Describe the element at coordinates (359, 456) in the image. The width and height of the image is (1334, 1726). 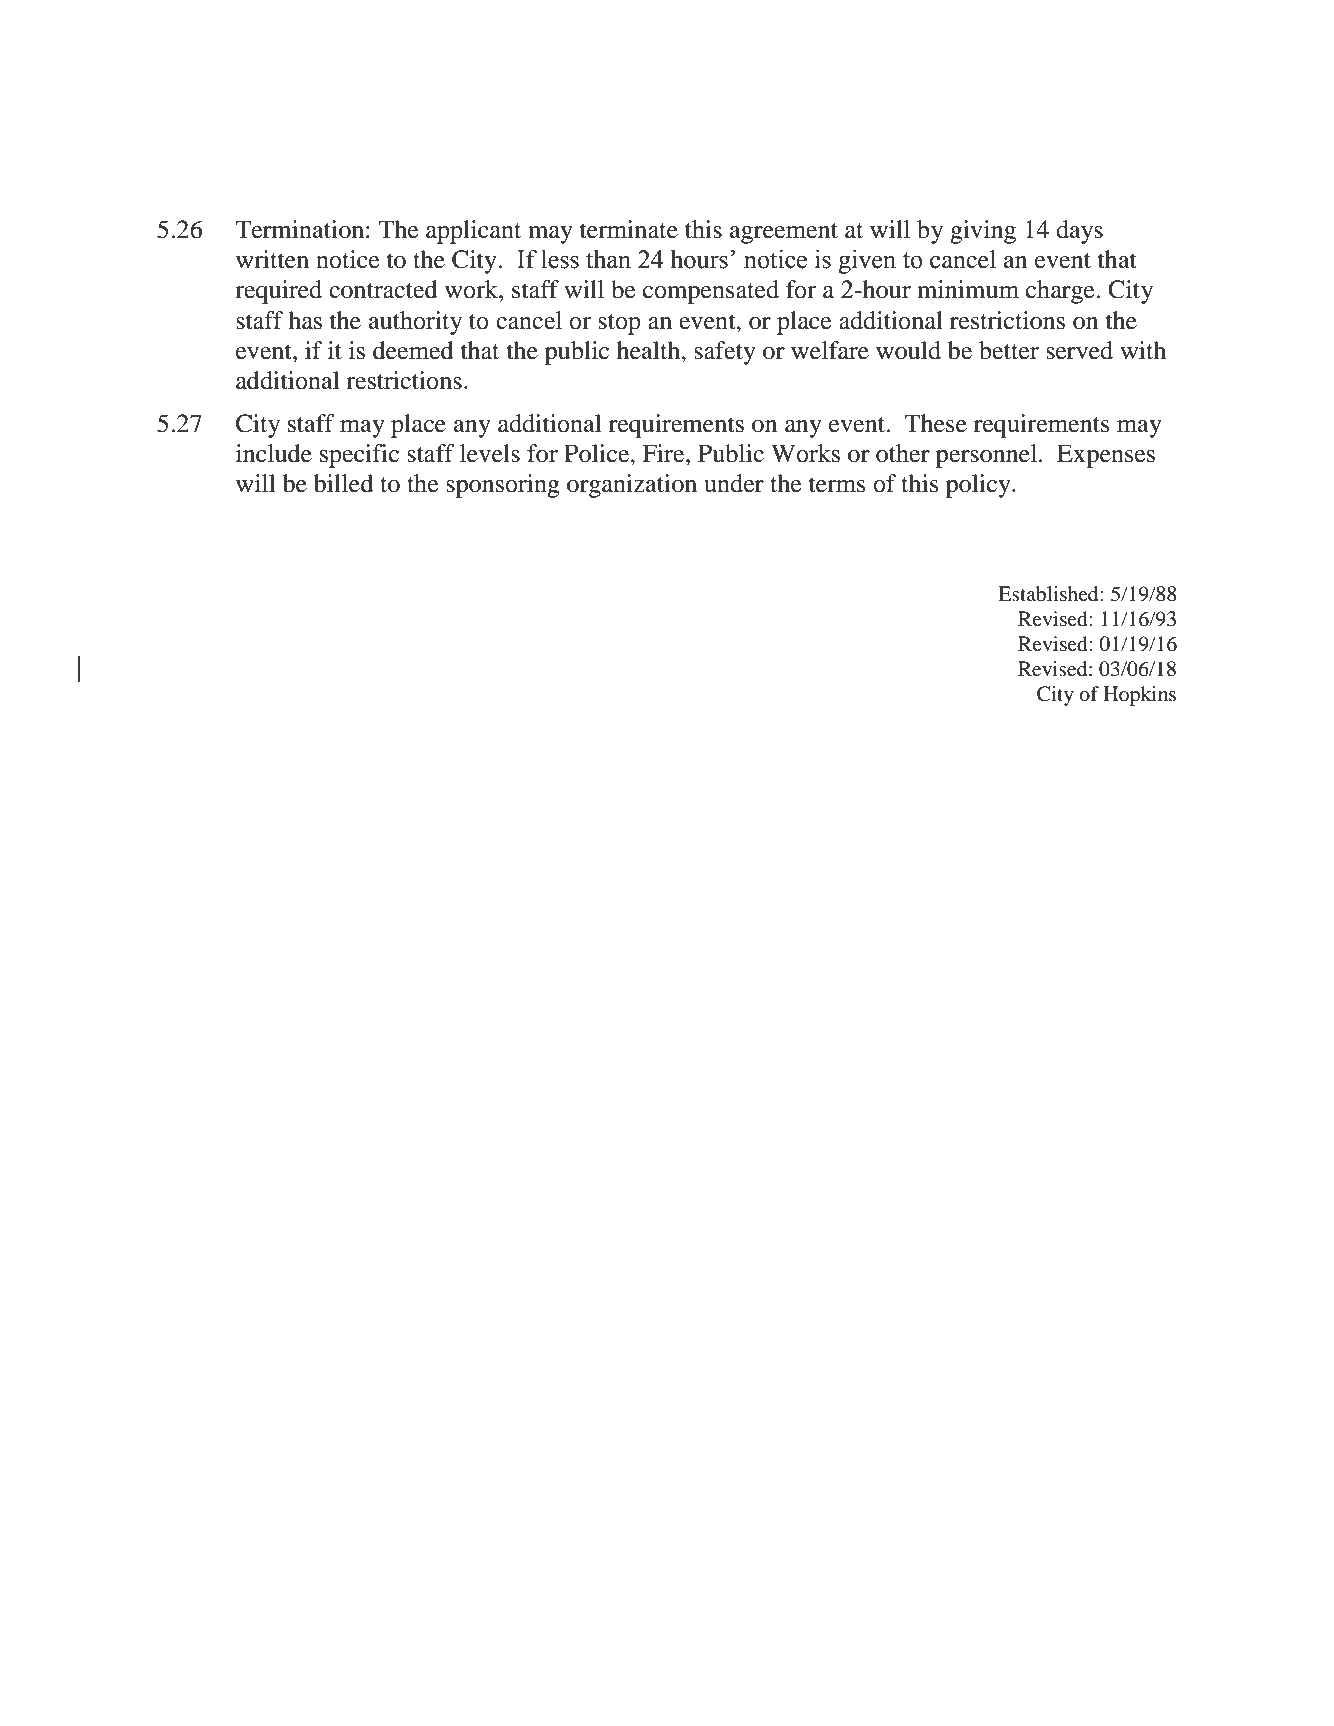
I see `specific` at that location.
